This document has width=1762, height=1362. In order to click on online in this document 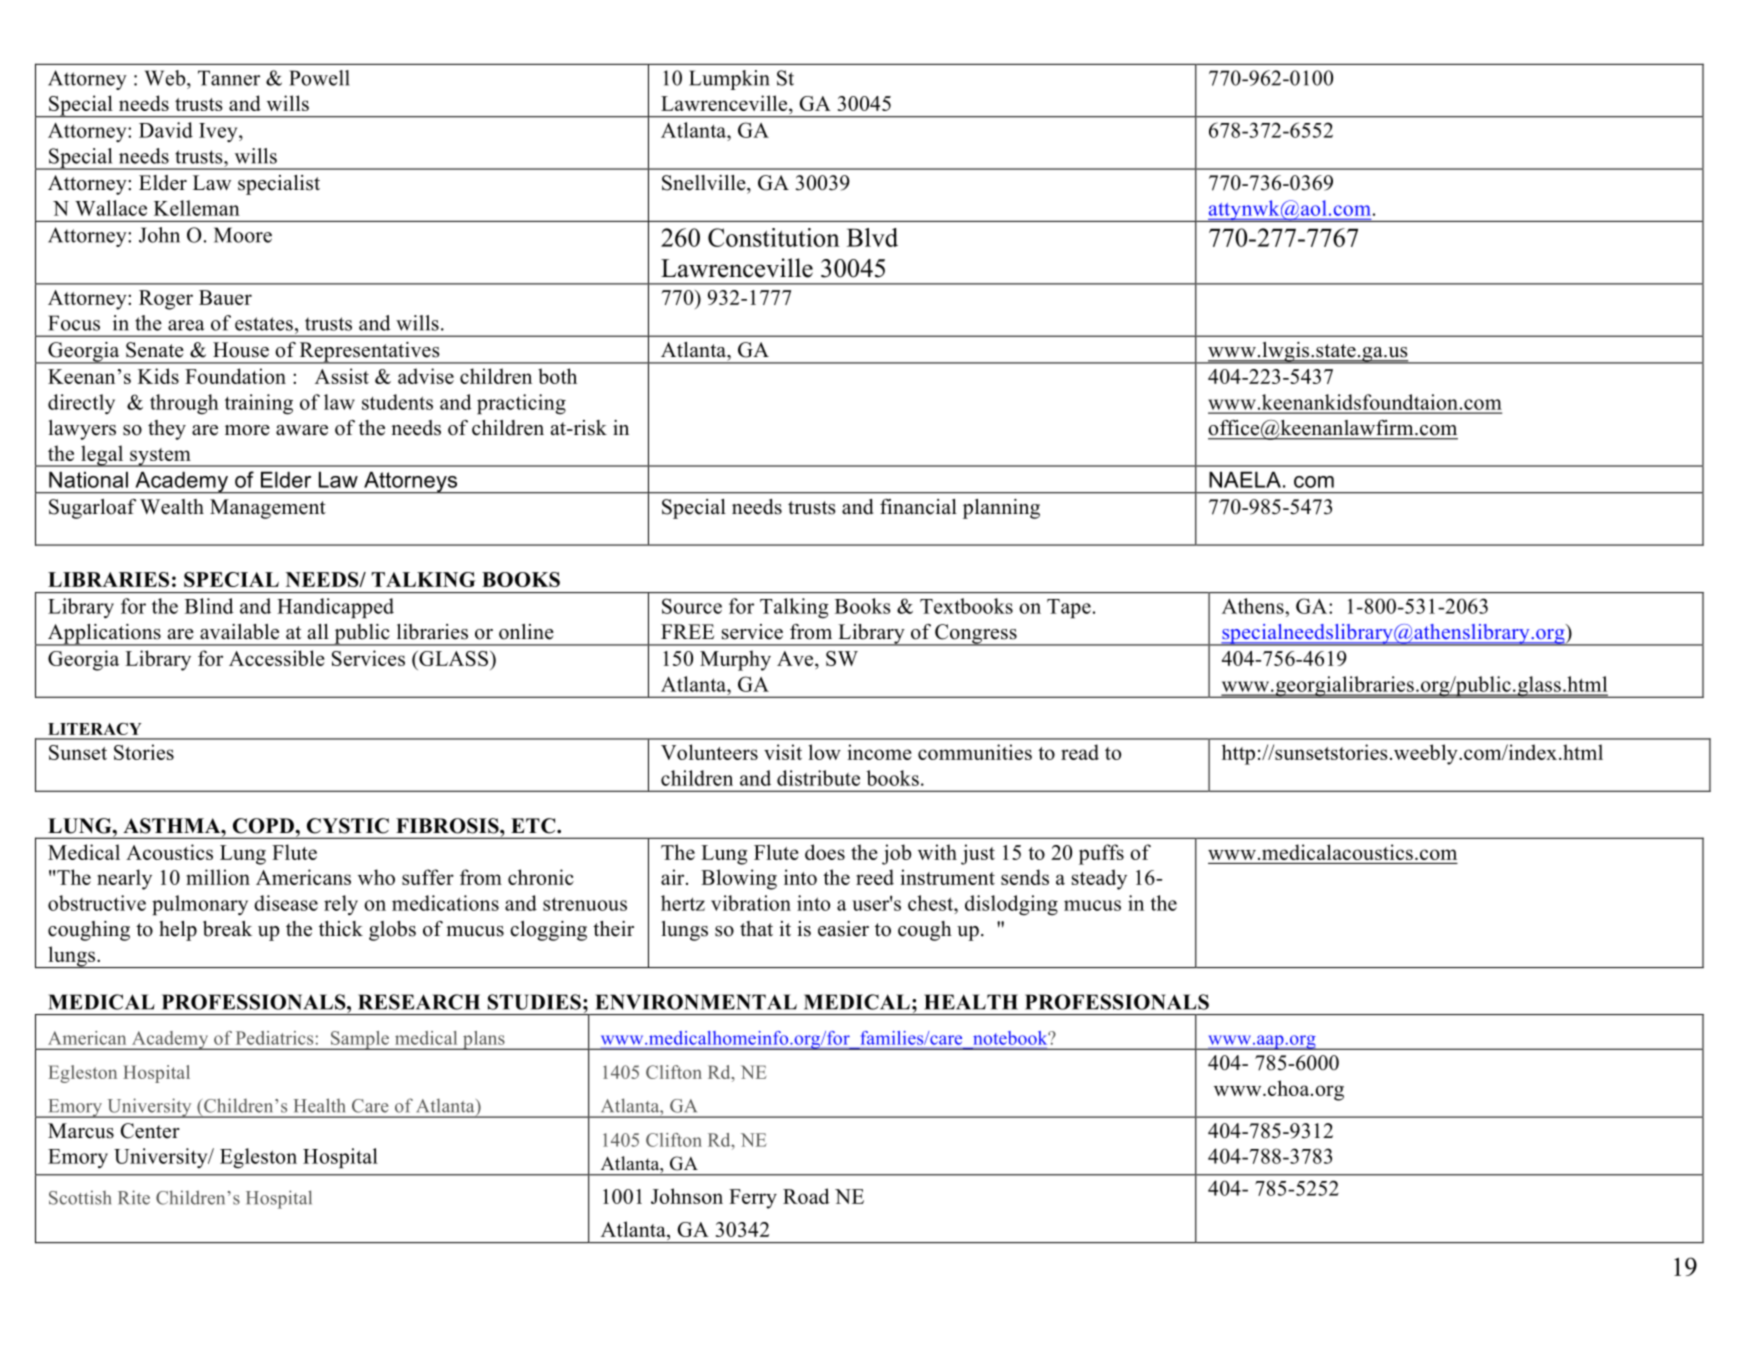, I will do `click(526, 632)`.
